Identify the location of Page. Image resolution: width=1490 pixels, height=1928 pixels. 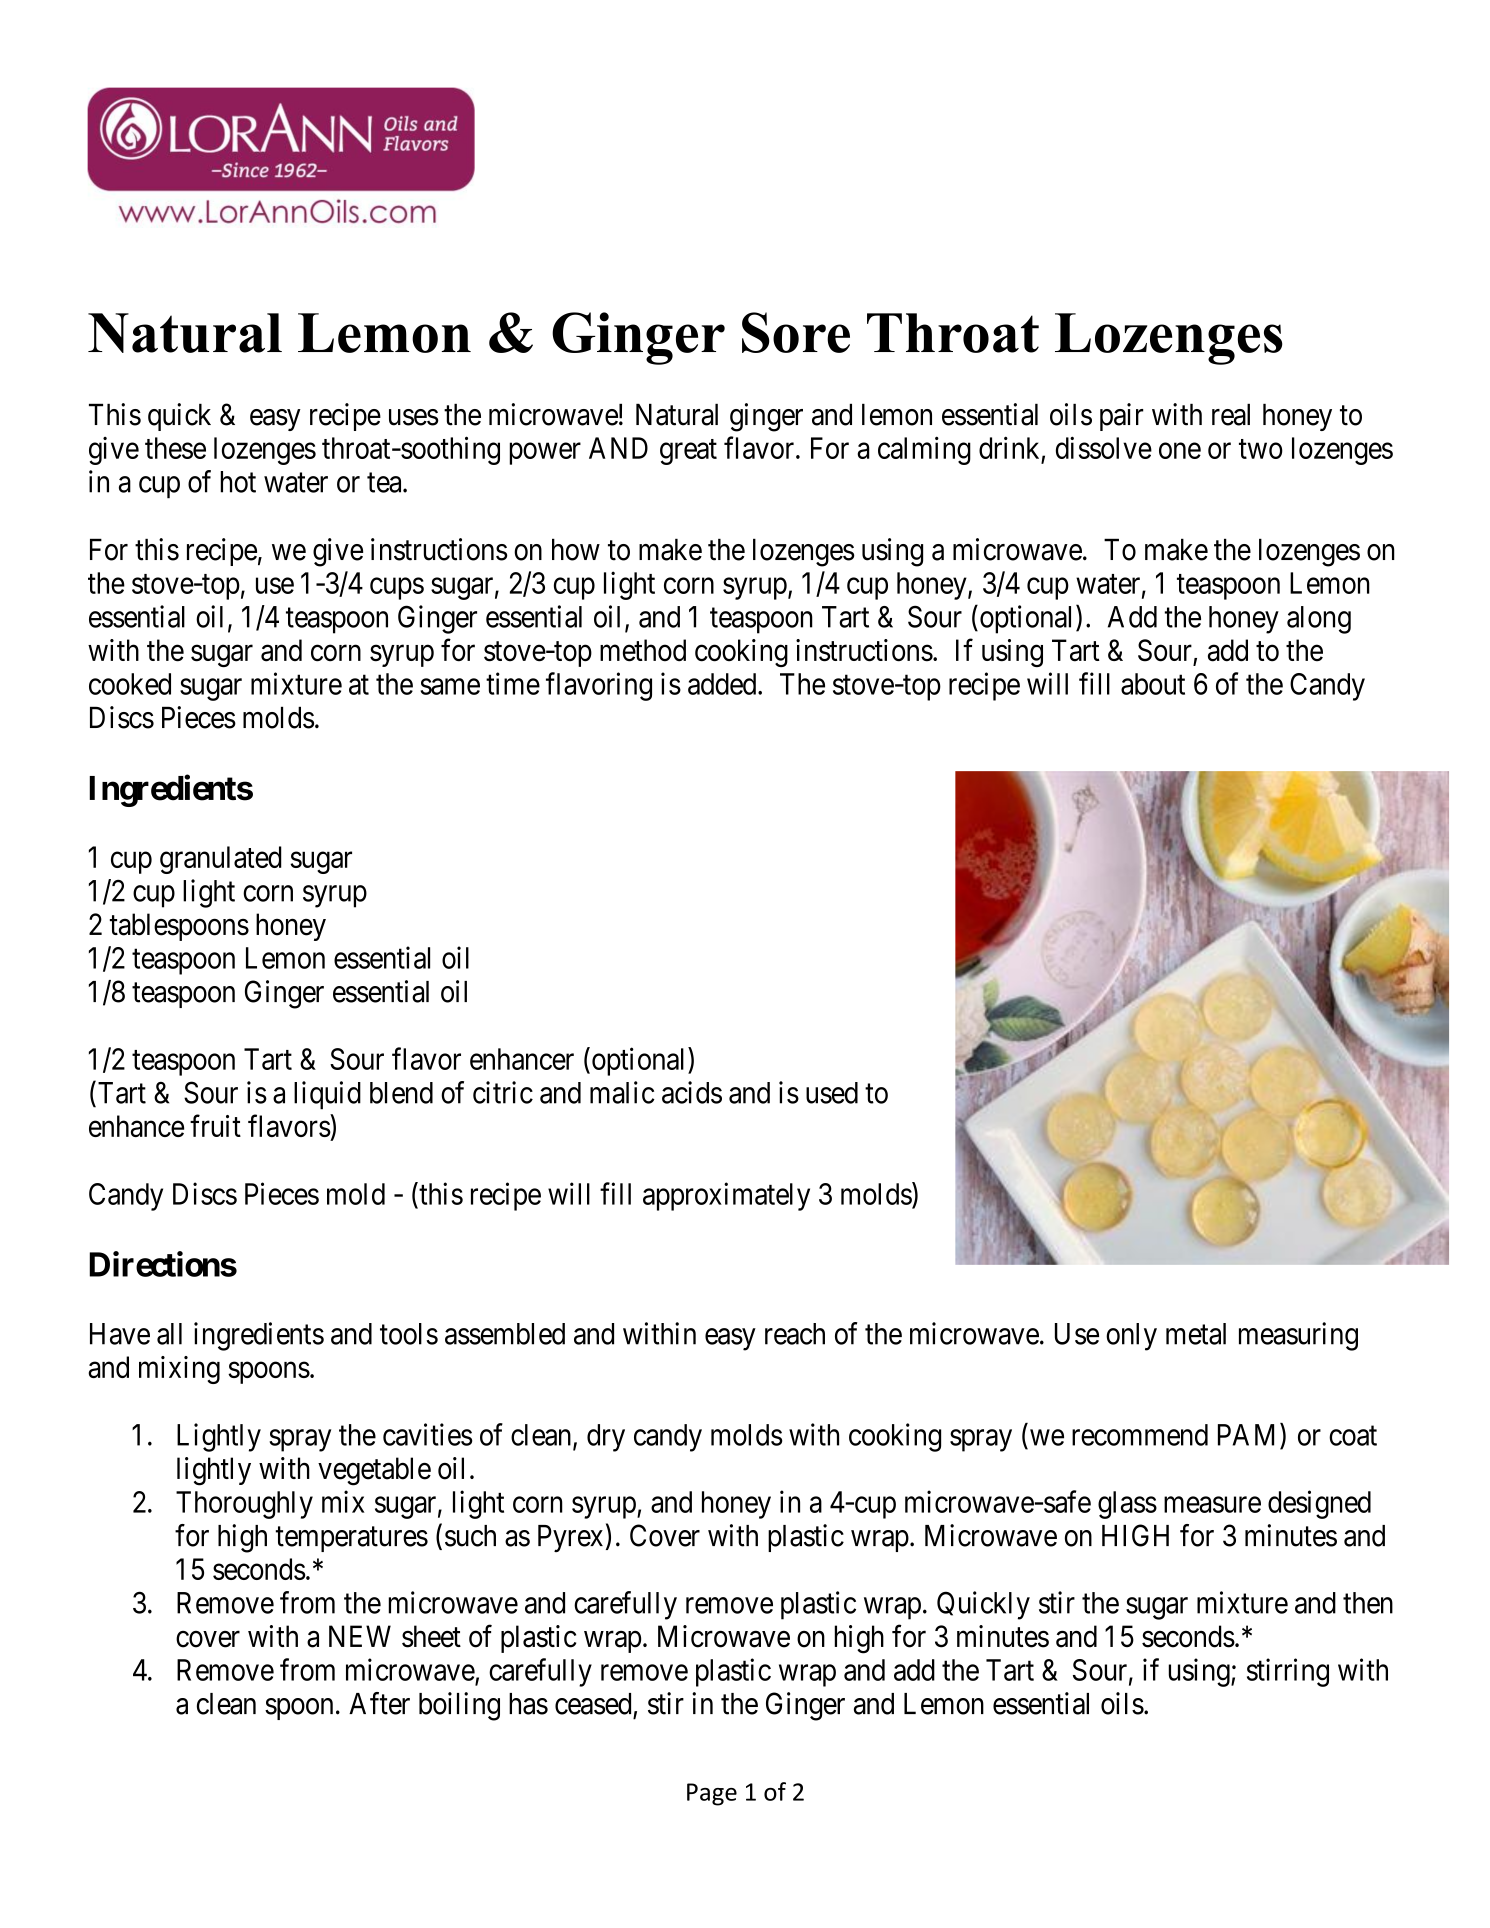
(712, 1794).
